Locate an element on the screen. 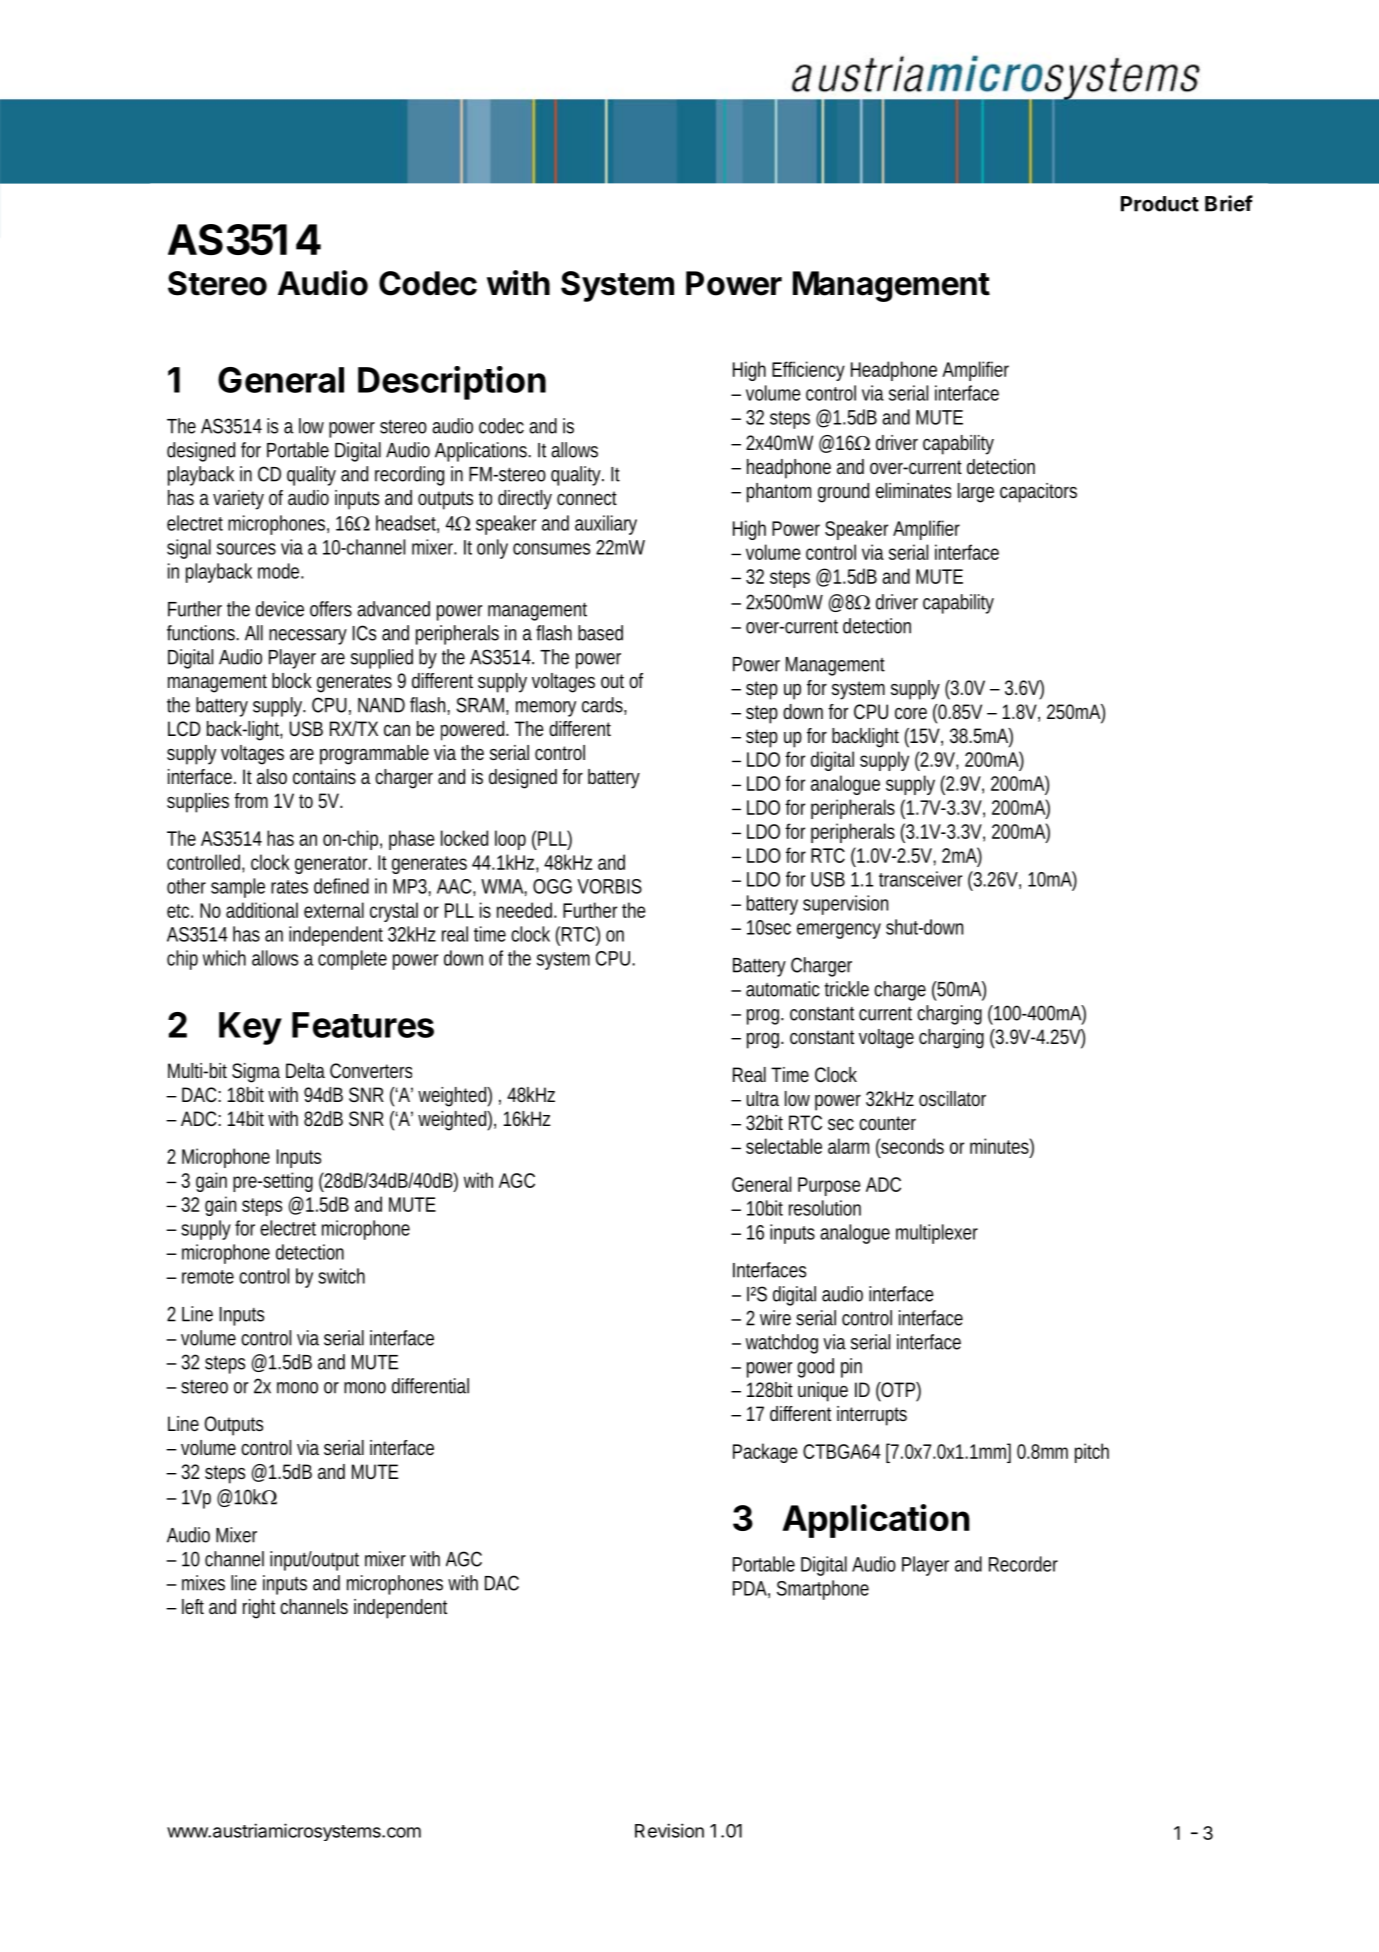 This screenshot has height=1952, width=1379. cards is located at coordinates (603, 706).
